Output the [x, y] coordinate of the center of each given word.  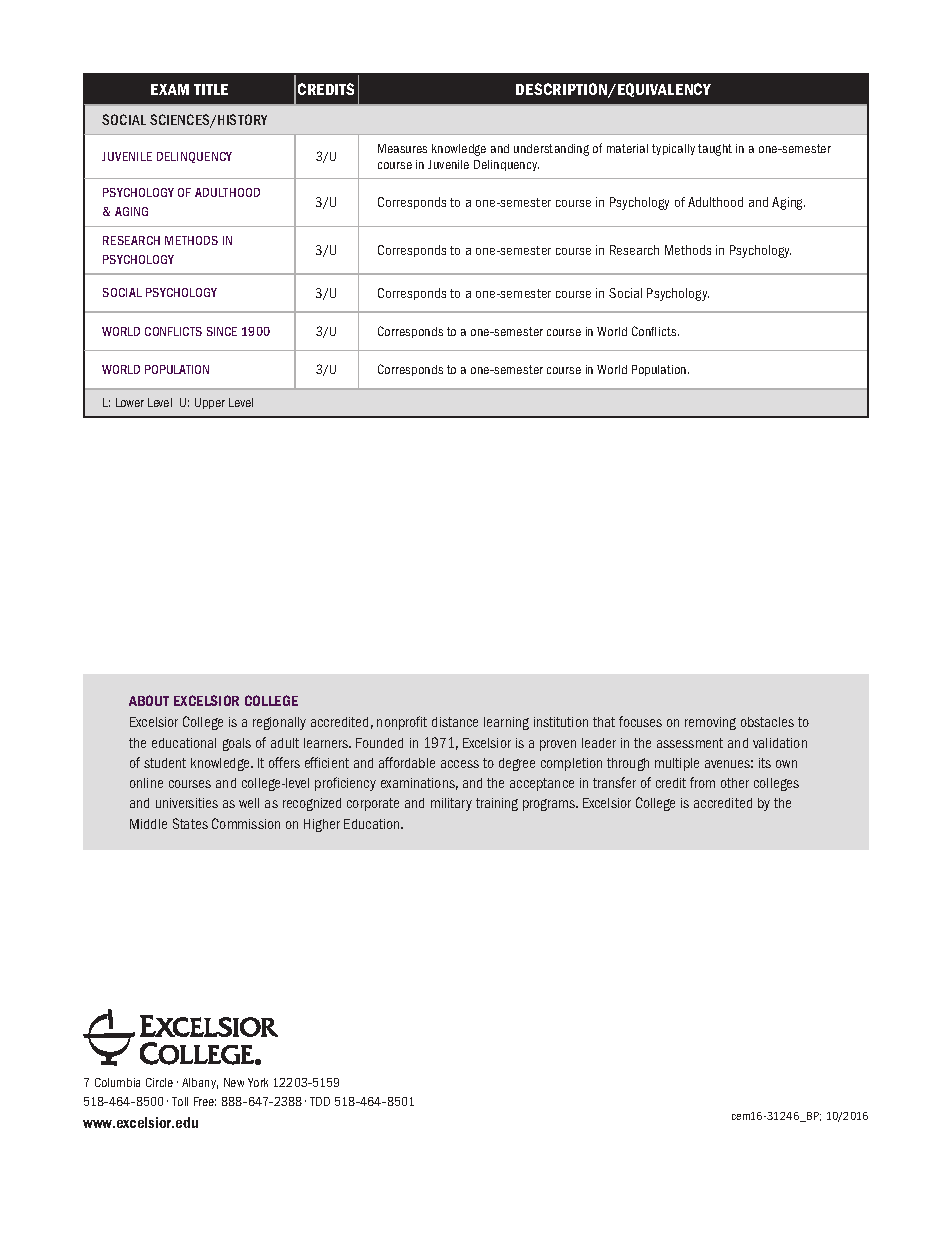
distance [455, 722]
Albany [200, 1083]
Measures [402, 148]
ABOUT [149, 700]
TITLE [211, 89]
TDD [320, 1101]
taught [715, 150]
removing [710, 723]
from [702, 782]
